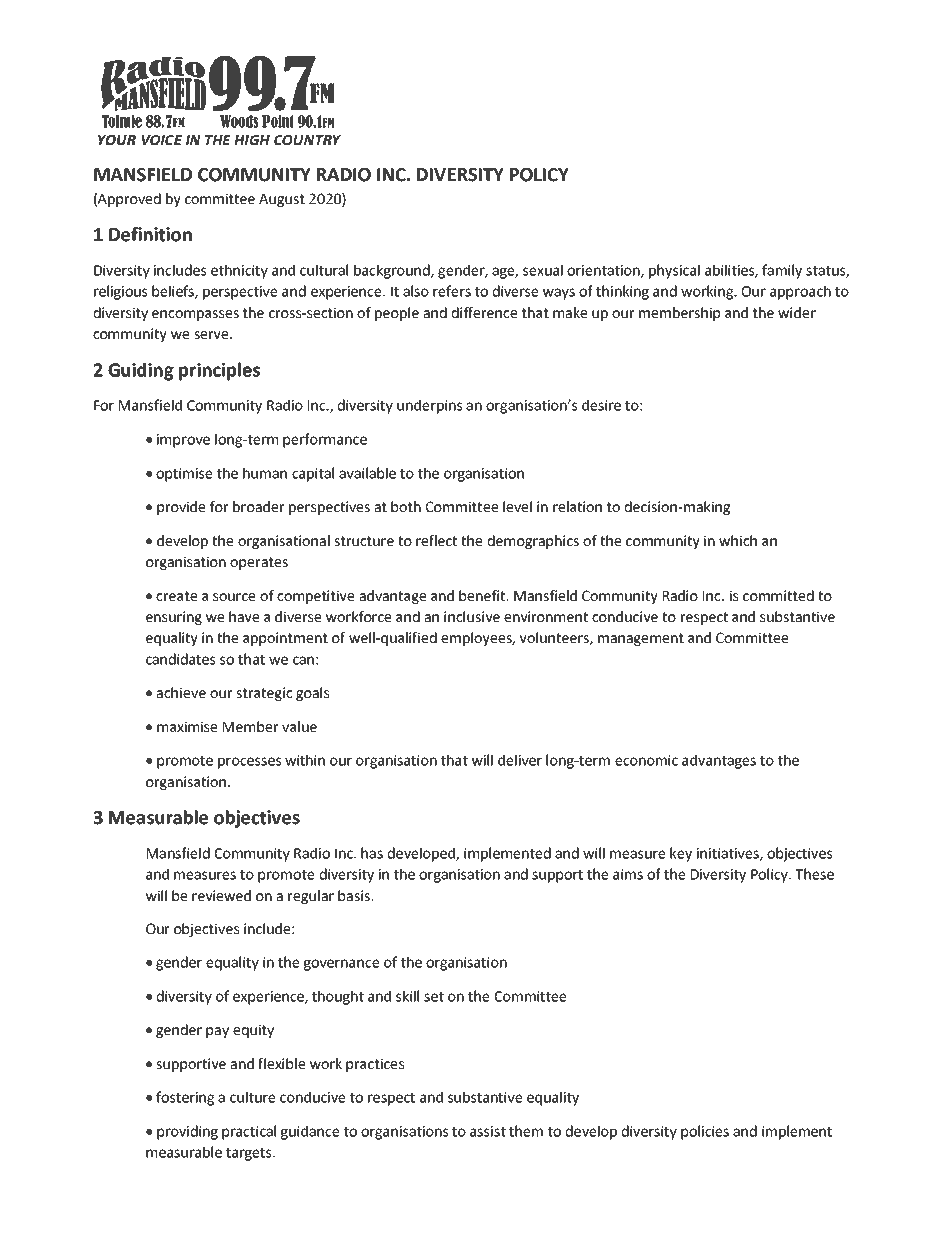  What do you see at coordinates (488, 1131) in the screenshot?
I see `assist` at bounding box center [488, 1131].
